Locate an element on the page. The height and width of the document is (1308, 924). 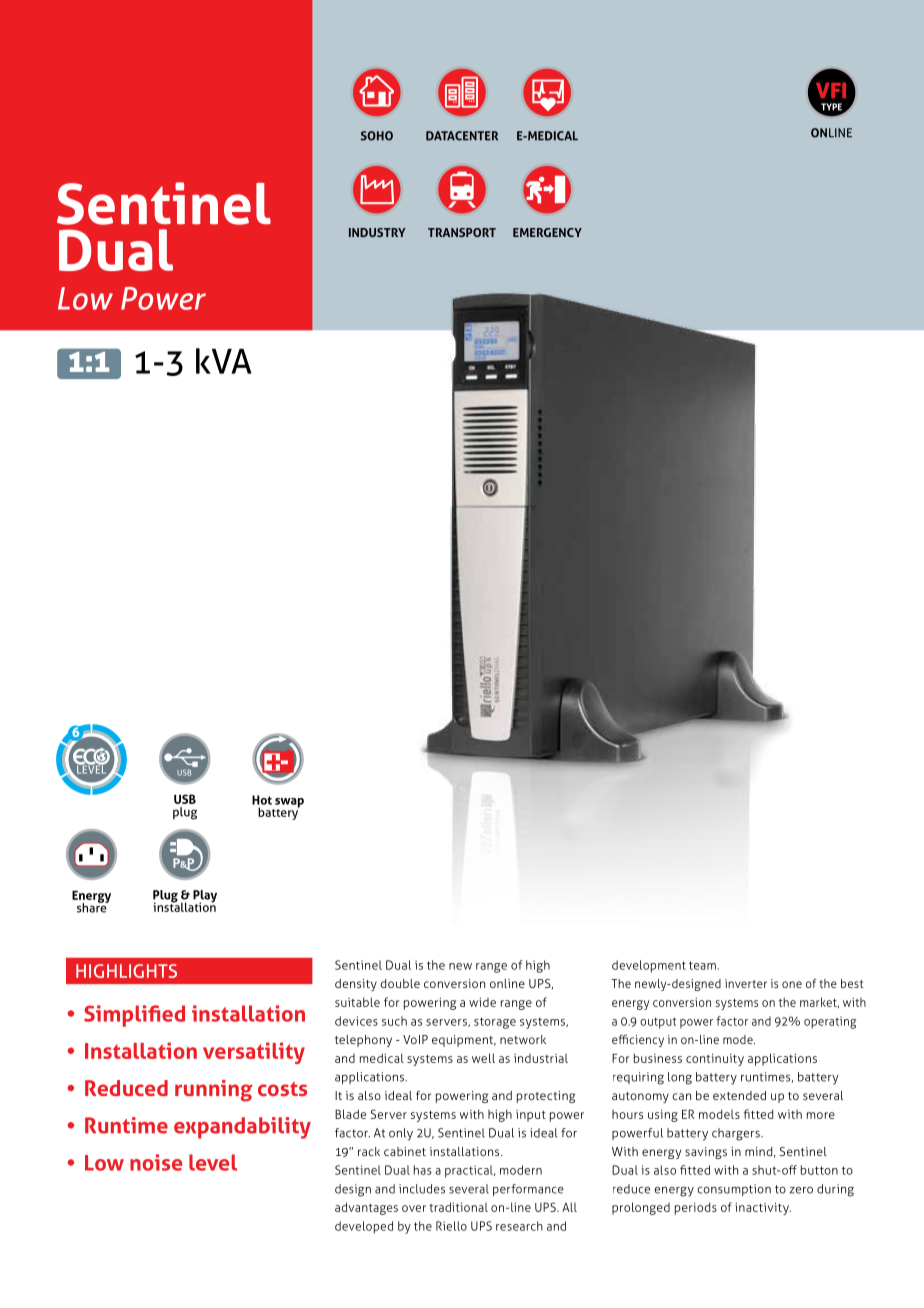
TYPE is located at coordinates (831, 107).
